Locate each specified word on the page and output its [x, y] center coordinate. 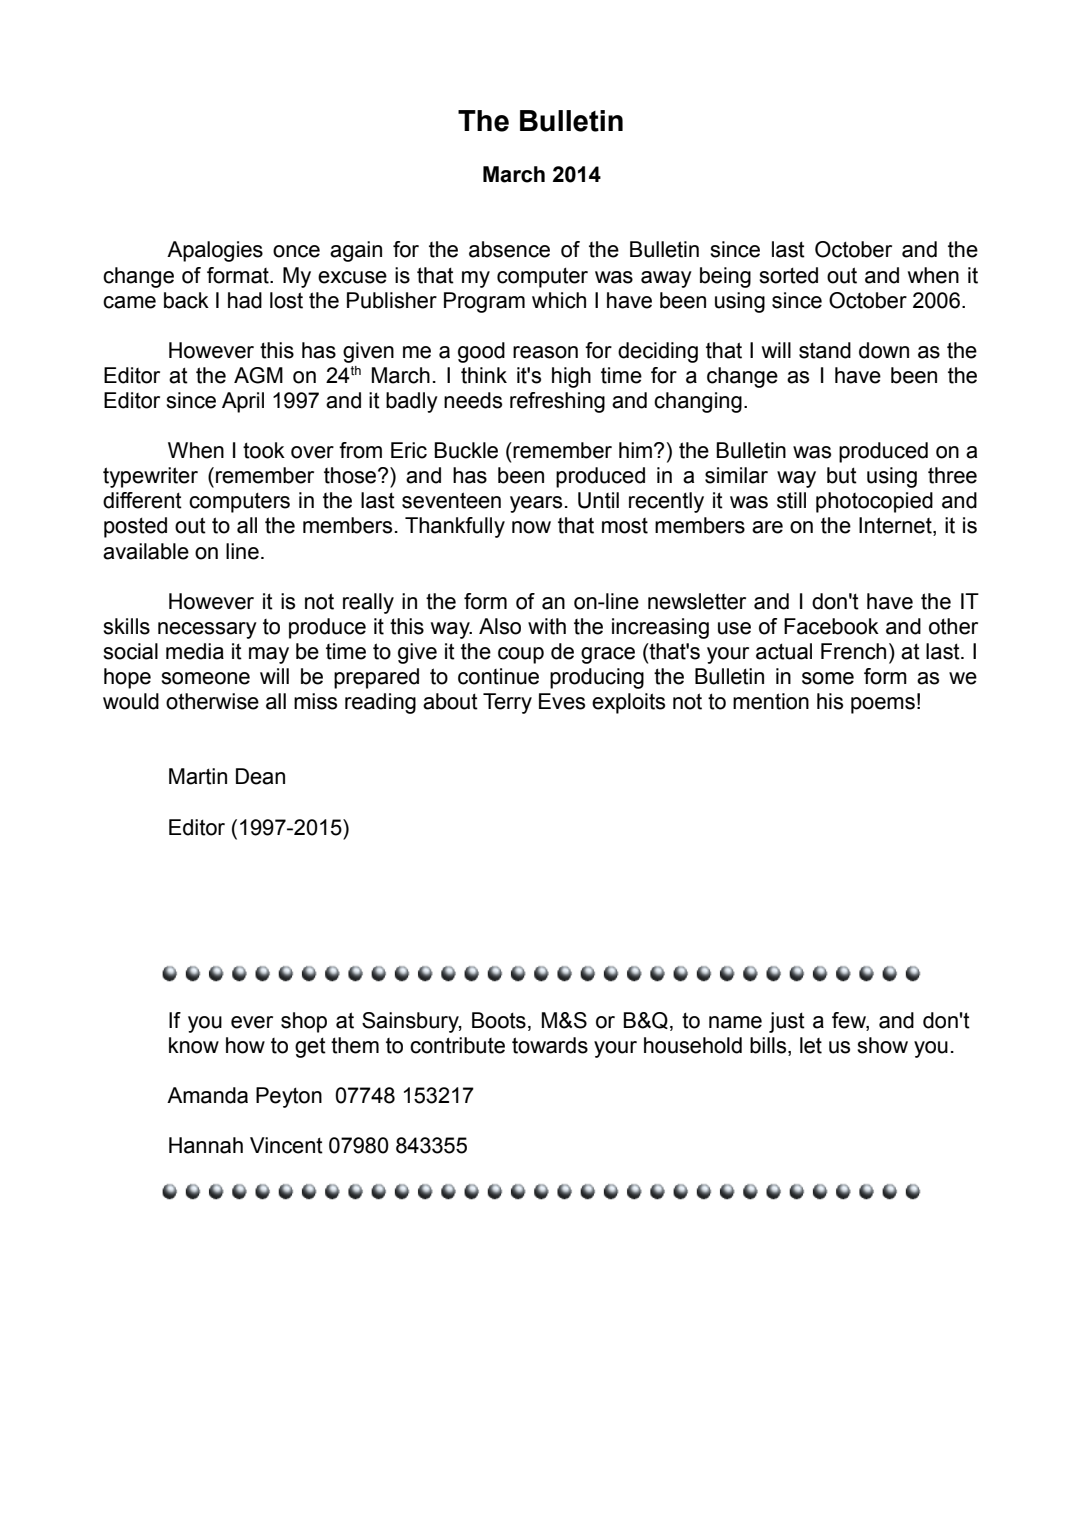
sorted [788, 275]
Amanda [207, 1095]
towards [550, 1045]
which [559, 300]
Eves [562, 701]
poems [883, 705]
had [245, 300]
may [269, 655]
